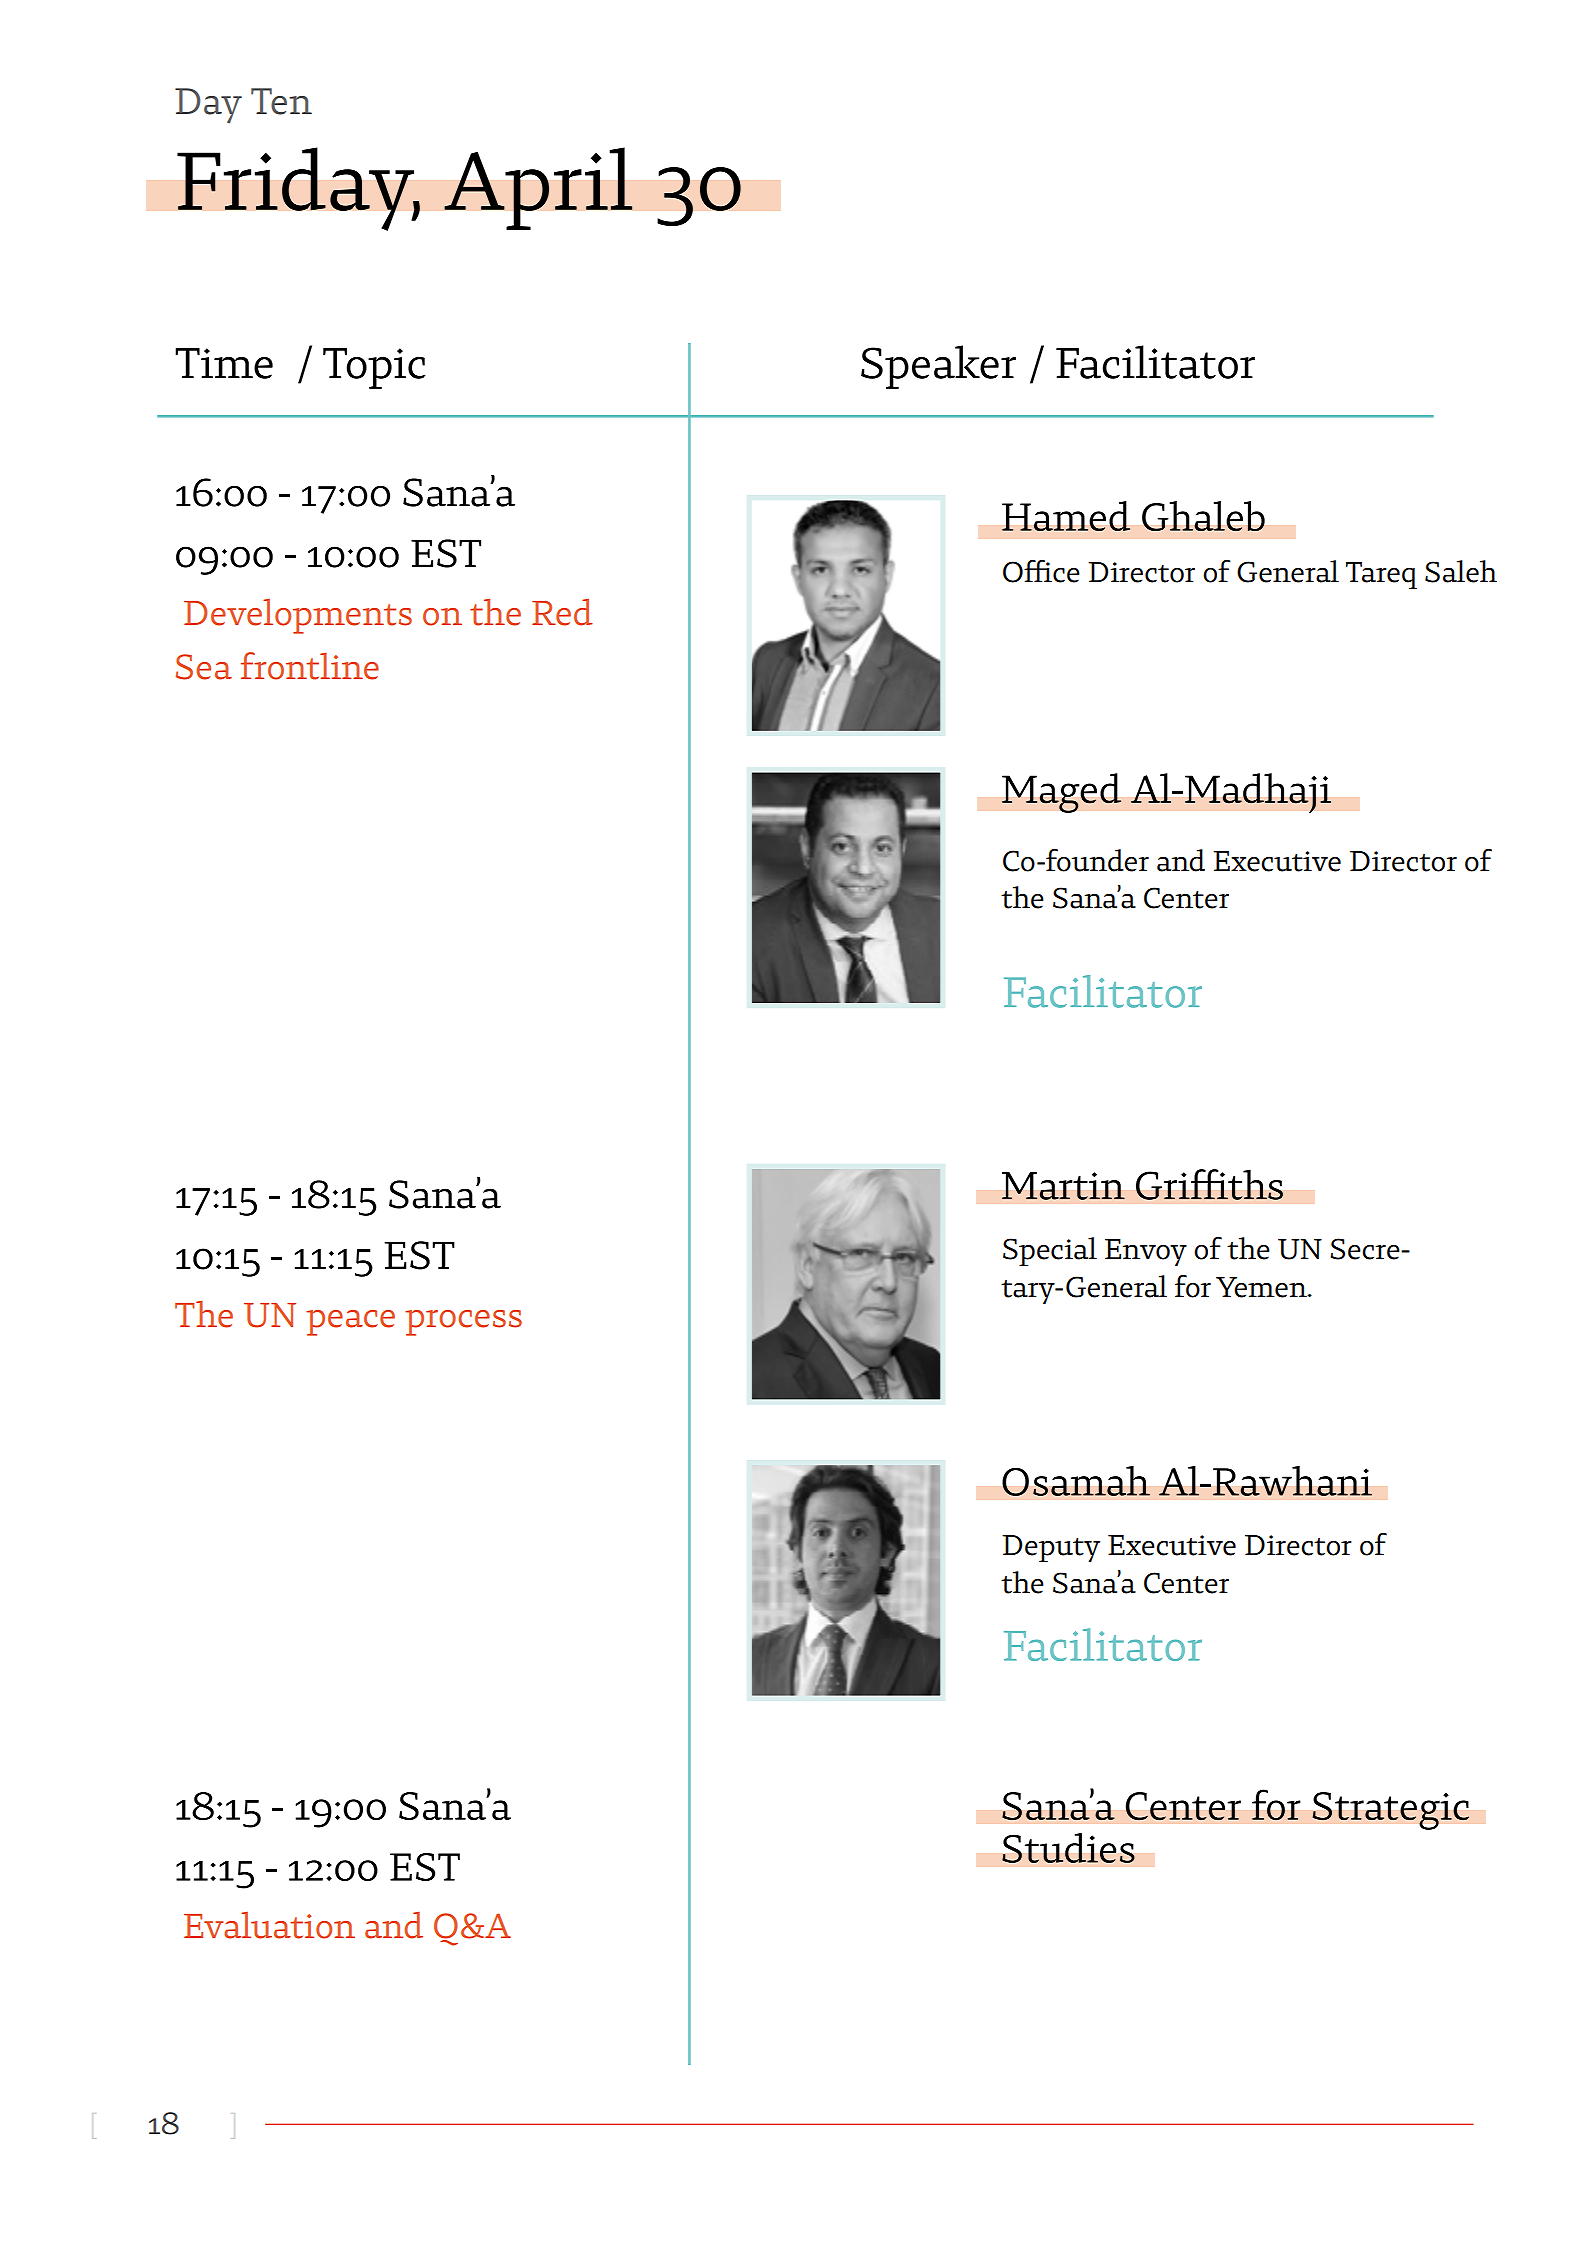  I want to click on Saleh, so click(1461, 571).
